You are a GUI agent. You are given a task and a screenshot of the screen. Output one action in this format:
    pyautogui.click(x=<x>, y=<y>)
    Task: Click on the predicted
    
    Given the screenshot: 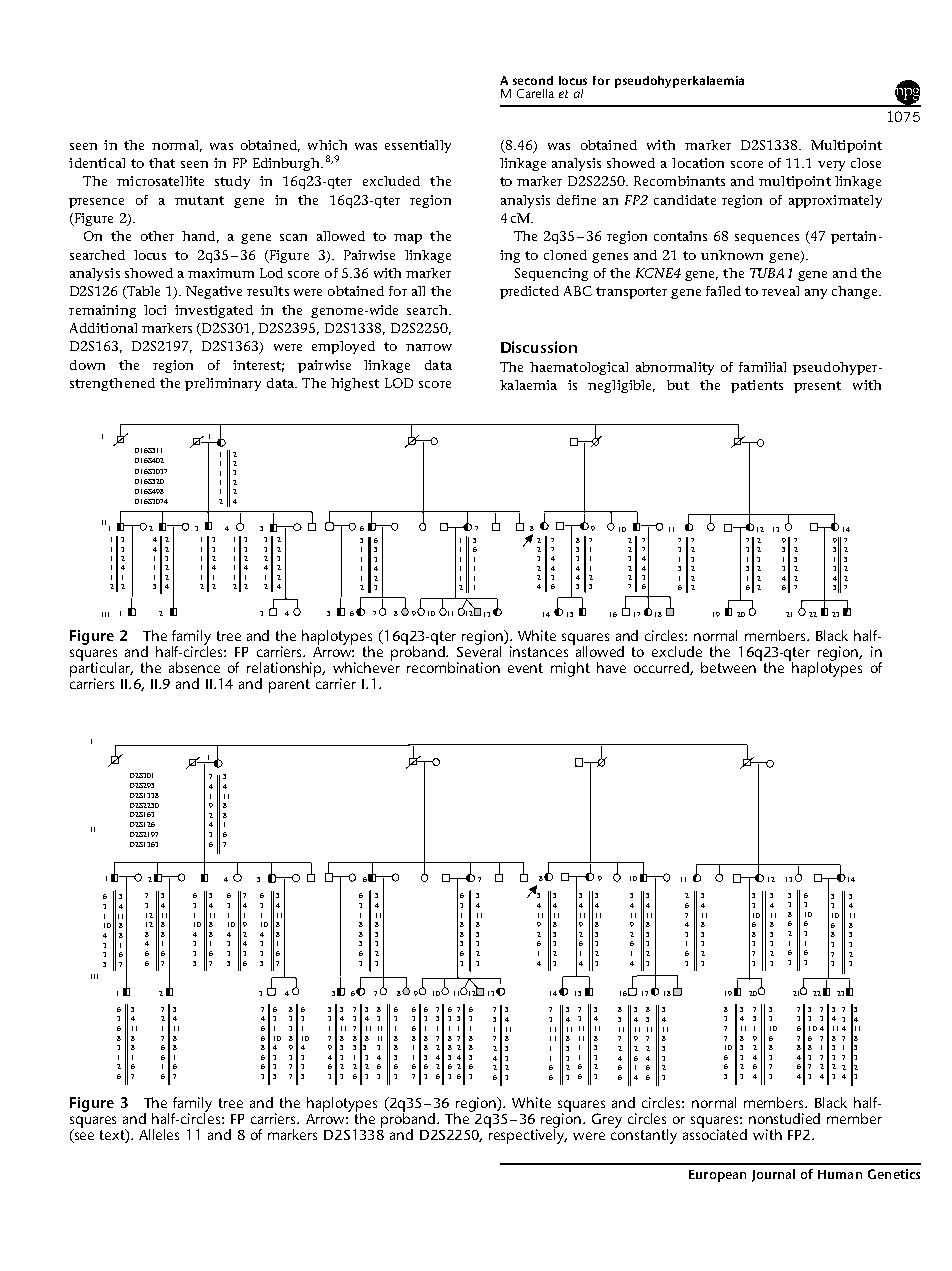 What is the action you would take?
    pyautogui.click(x=529, y=292)
